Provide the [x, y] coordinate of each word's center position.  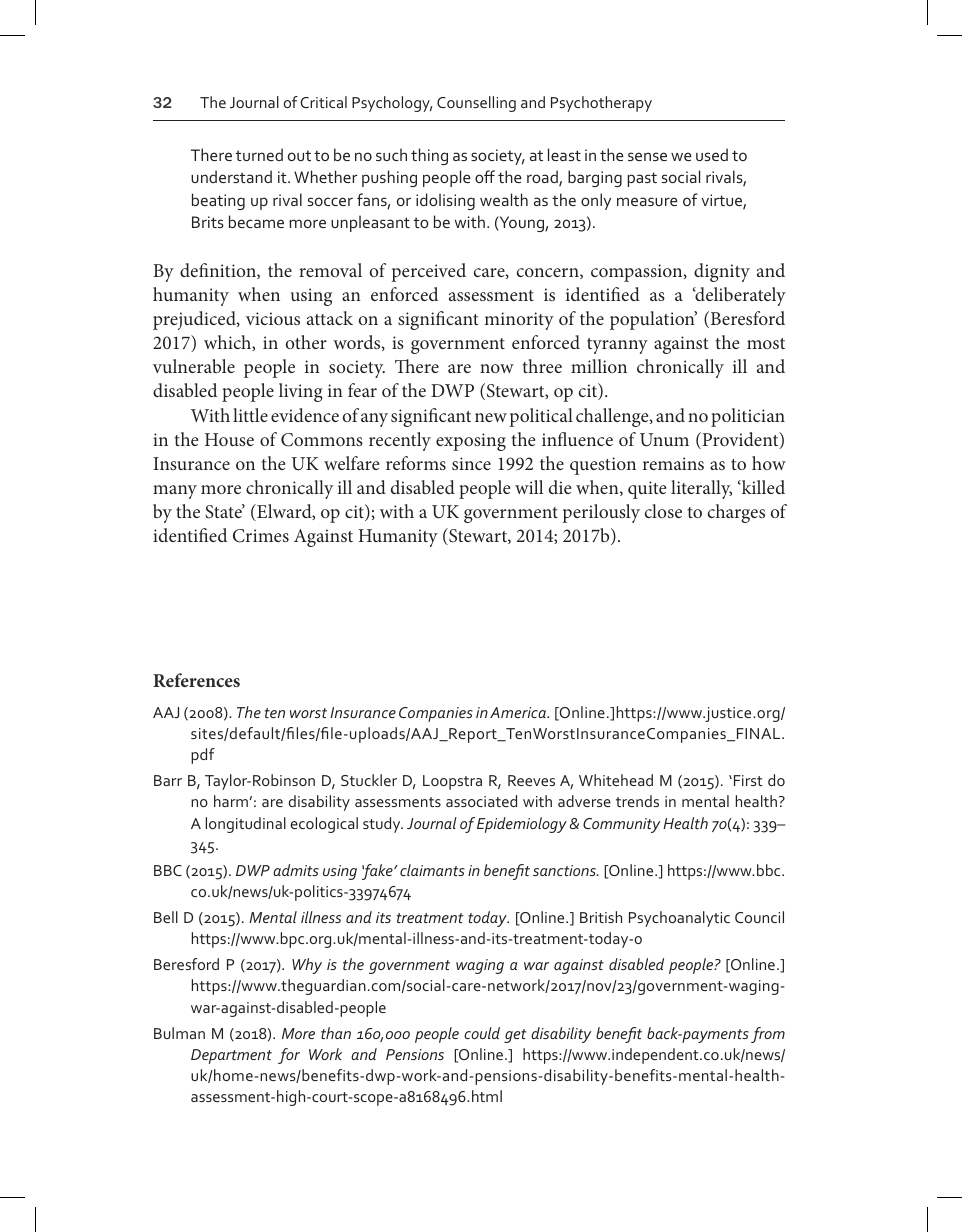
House [229, 439]
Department [231, 1056]
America [519, 712]
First [747, 780]
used [712, 154]
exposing [471, 442]
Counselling [476, 104]
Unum [664, 440]
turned [259, 154]
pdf [203, 756]
